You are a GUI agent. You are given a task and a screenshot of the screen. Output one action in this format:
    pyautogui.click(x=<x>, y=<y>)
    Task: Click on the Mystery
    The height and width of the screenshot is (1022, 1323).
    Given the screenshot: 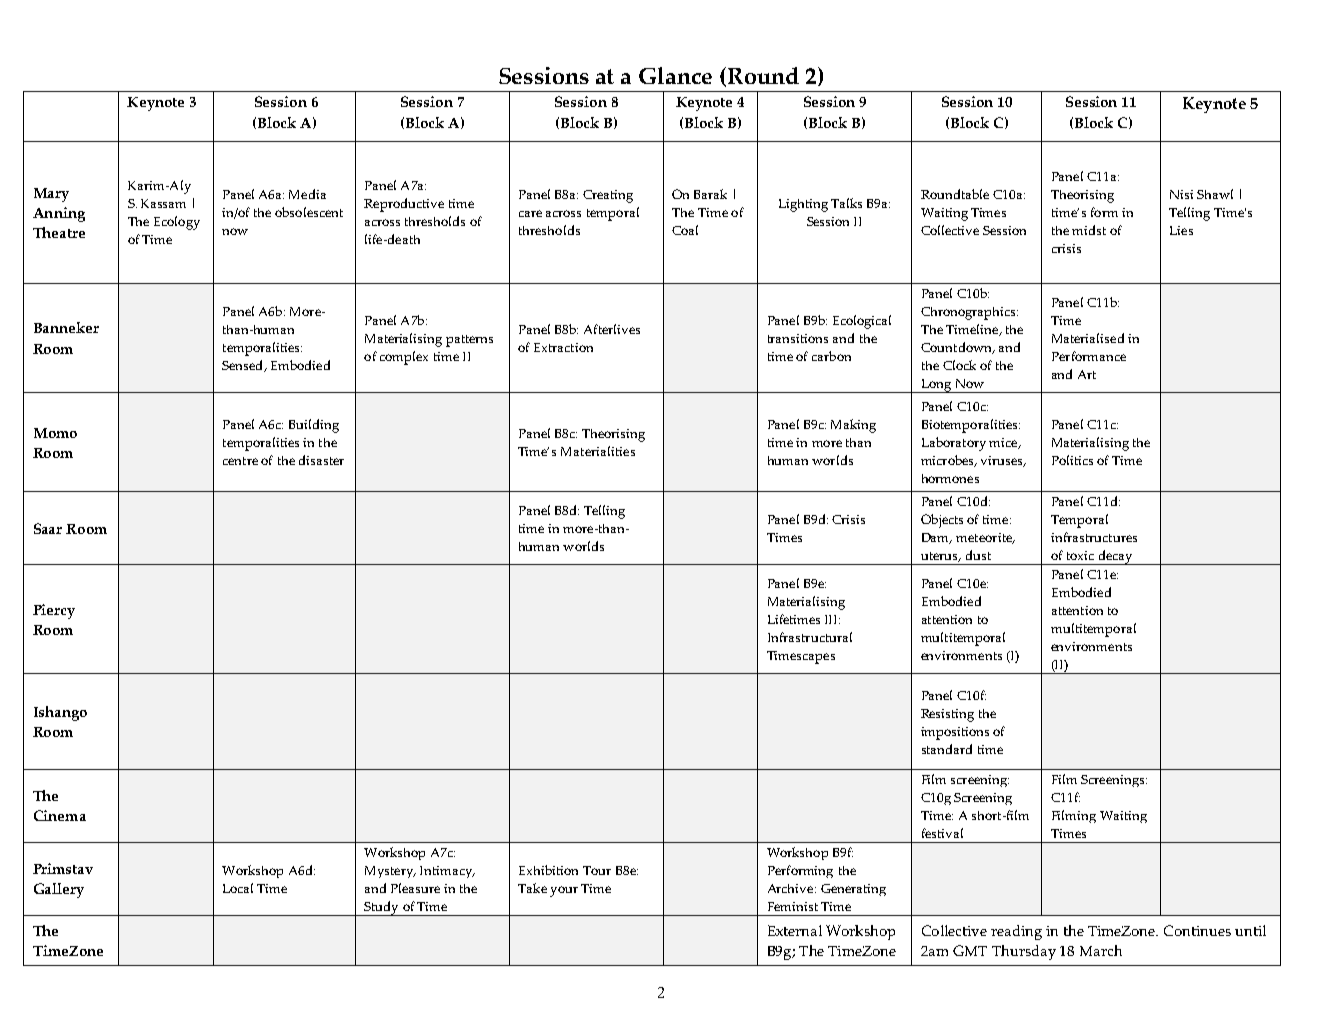 What is the action you would take?
    pyautogui.click(x=390, y=872)
